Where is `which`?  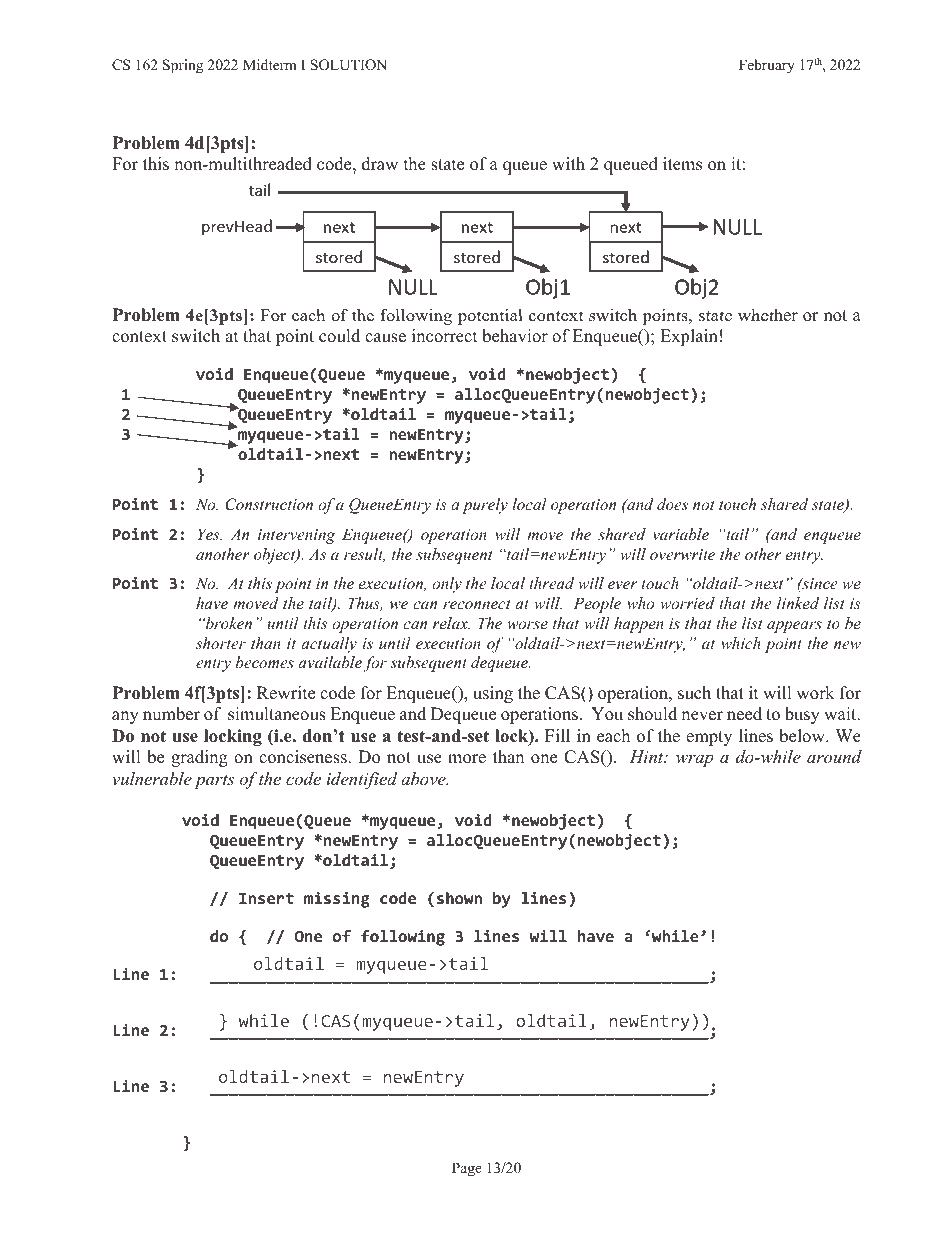 which is located at coordinates (741, 643).
